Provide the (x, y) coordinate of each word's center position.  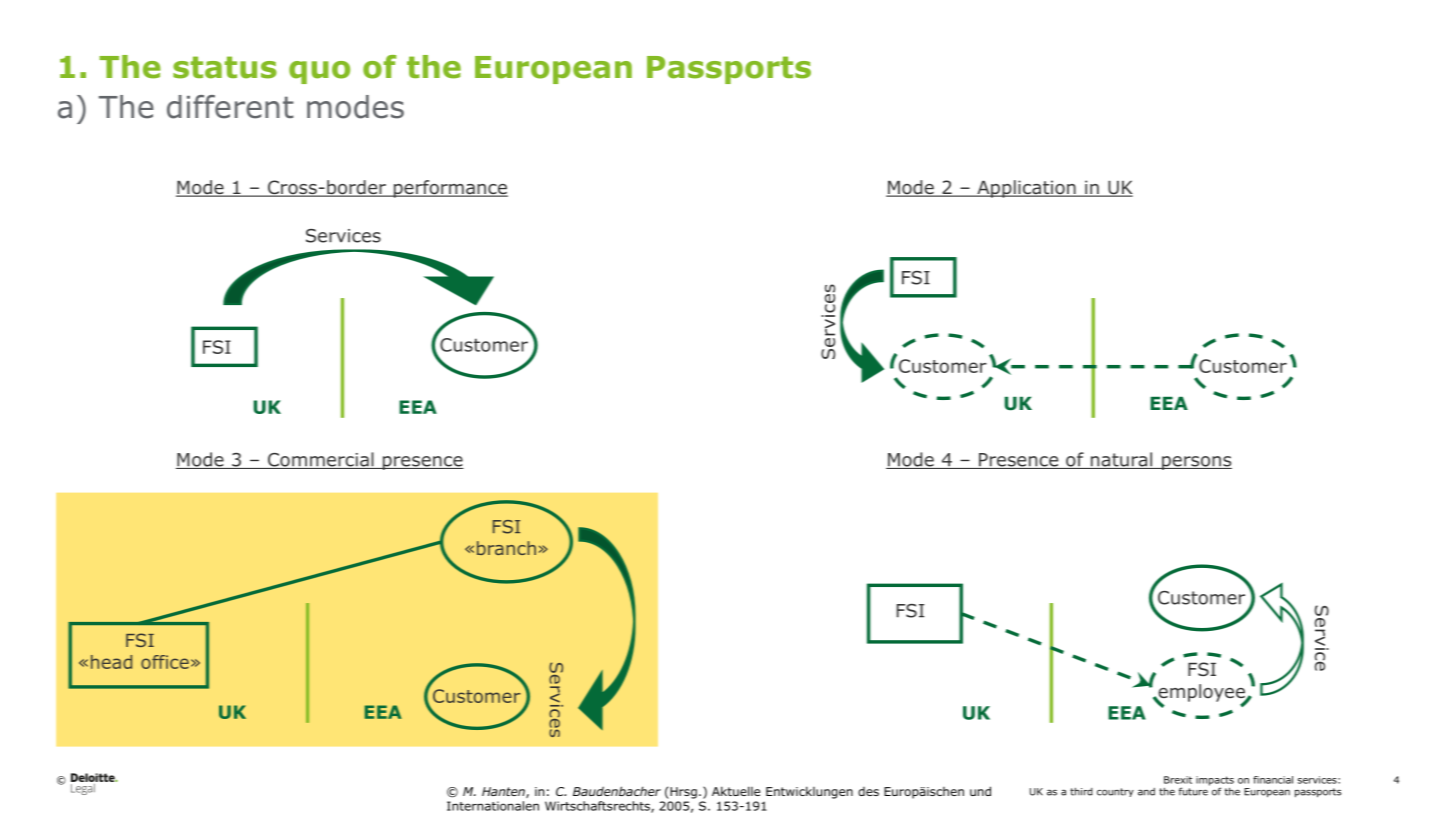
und (980, 791)
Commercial (320, 460)
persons (1196, 463)
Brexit (1178, 780)
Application (1026, 189)
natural (1121, 460)
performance (449, 189)
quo (319, 72)
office (165, 662)
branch (506, 548)
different (230, 107)
